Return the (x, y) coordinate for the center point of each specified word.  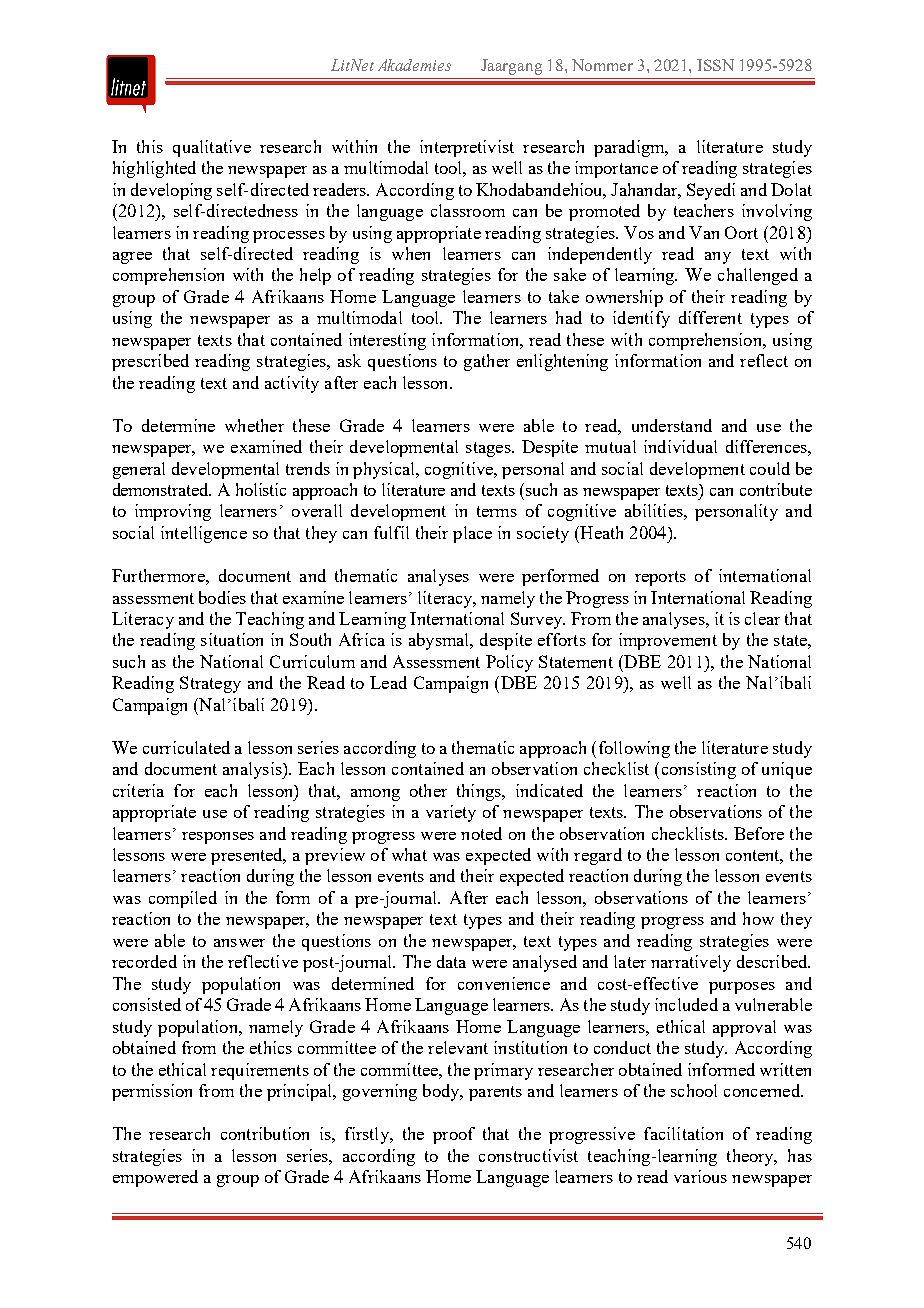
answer (239, 943)
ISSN (715, 65)
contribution (265, 1133)
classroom (468, 210)
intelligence (204, 534)
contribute (776, 489)
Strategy (210, 684)
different (710, 317)
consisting (699, 770)
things (480, 792)
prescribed (150, 362)
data (451, 961)
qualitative (212, 148)
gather (487, 362)
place (472, 534)
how (758, 918)
